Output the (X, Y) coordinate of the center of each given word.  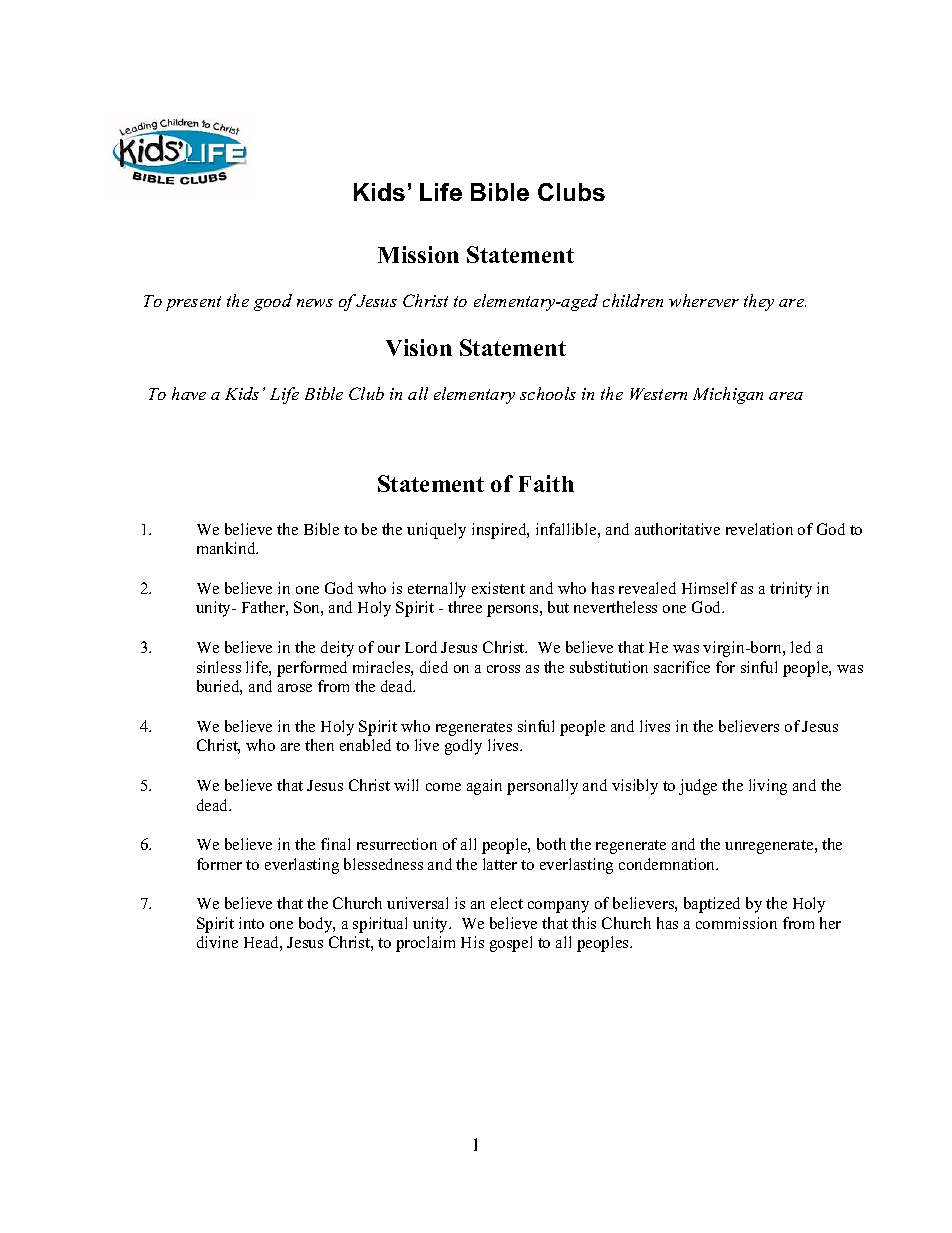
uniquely (436, 531)
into (251, 923)
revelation (759, 529)
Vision (419, 347)
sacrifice (682, 667)
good (273, 302)
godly (463, 747)
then (319, 745)
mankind (227, 548)
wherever (704, 300)
